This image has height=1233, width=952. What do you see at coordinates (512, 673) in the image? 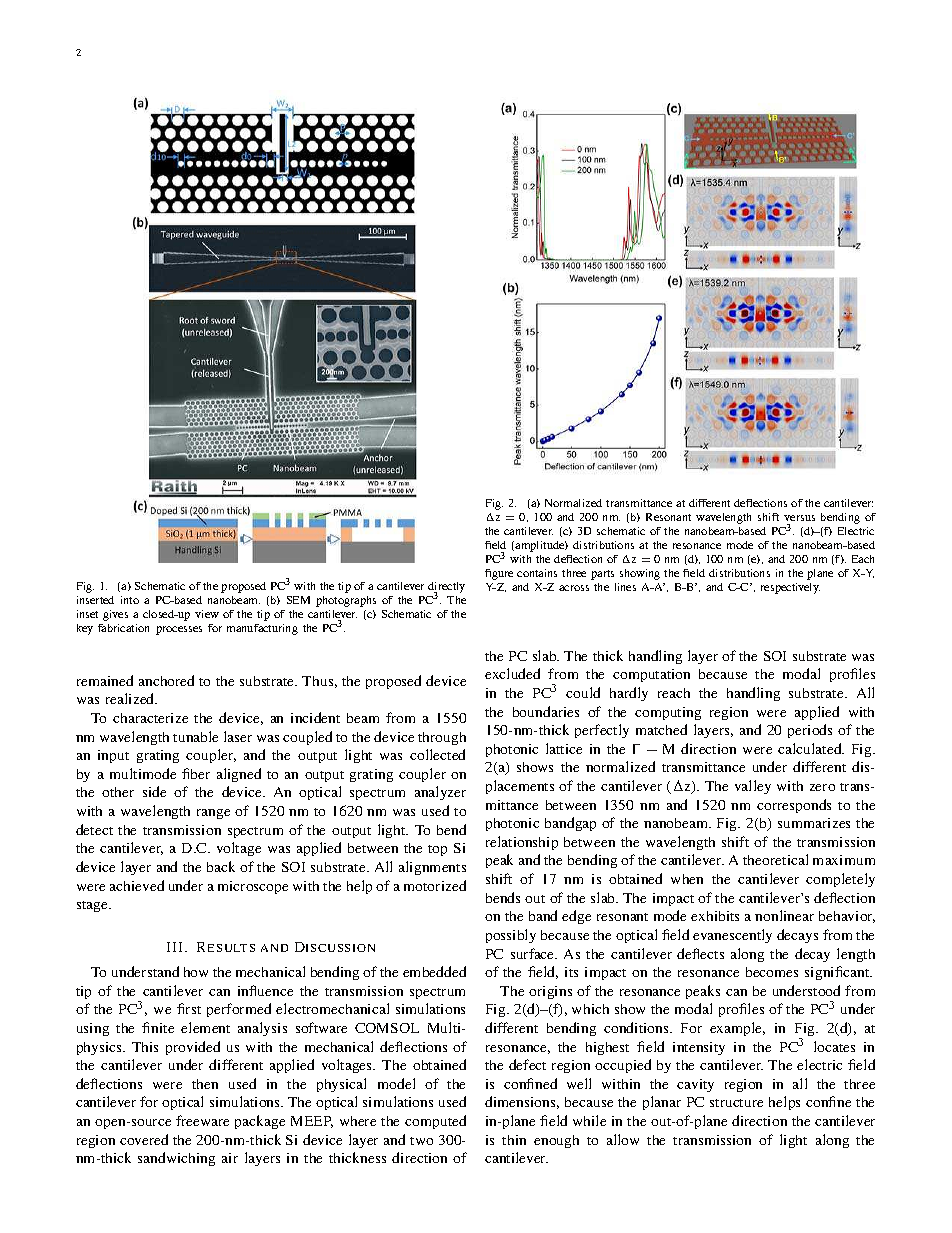
I see `excluded` at bounding box center [512, 673].
